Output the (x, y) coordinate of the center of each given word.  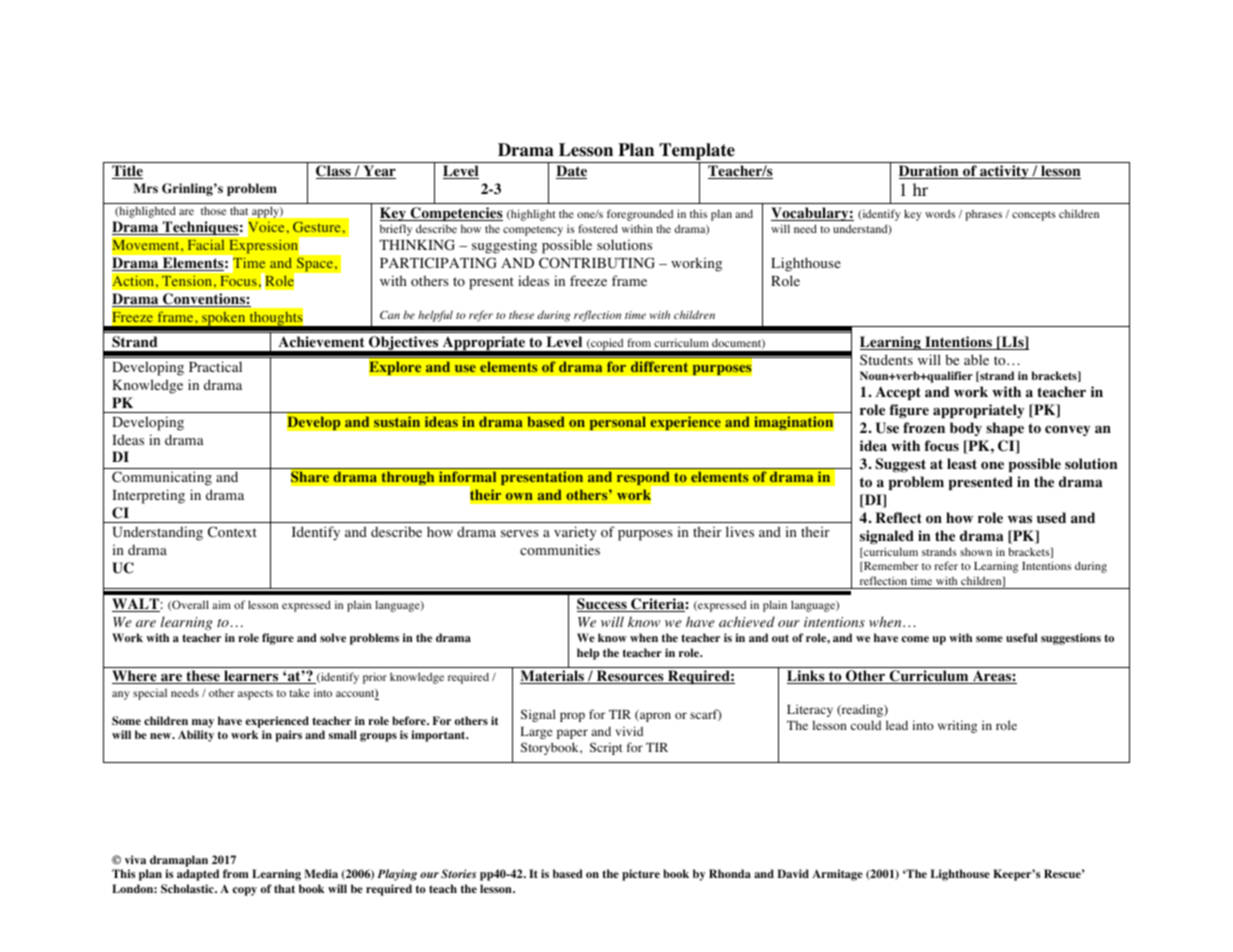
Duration (930, 172)
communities (560, 549)
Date (571, 172)
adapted (198, 875)
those (213, 210)
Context (232, 532)
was (1020, 519)
